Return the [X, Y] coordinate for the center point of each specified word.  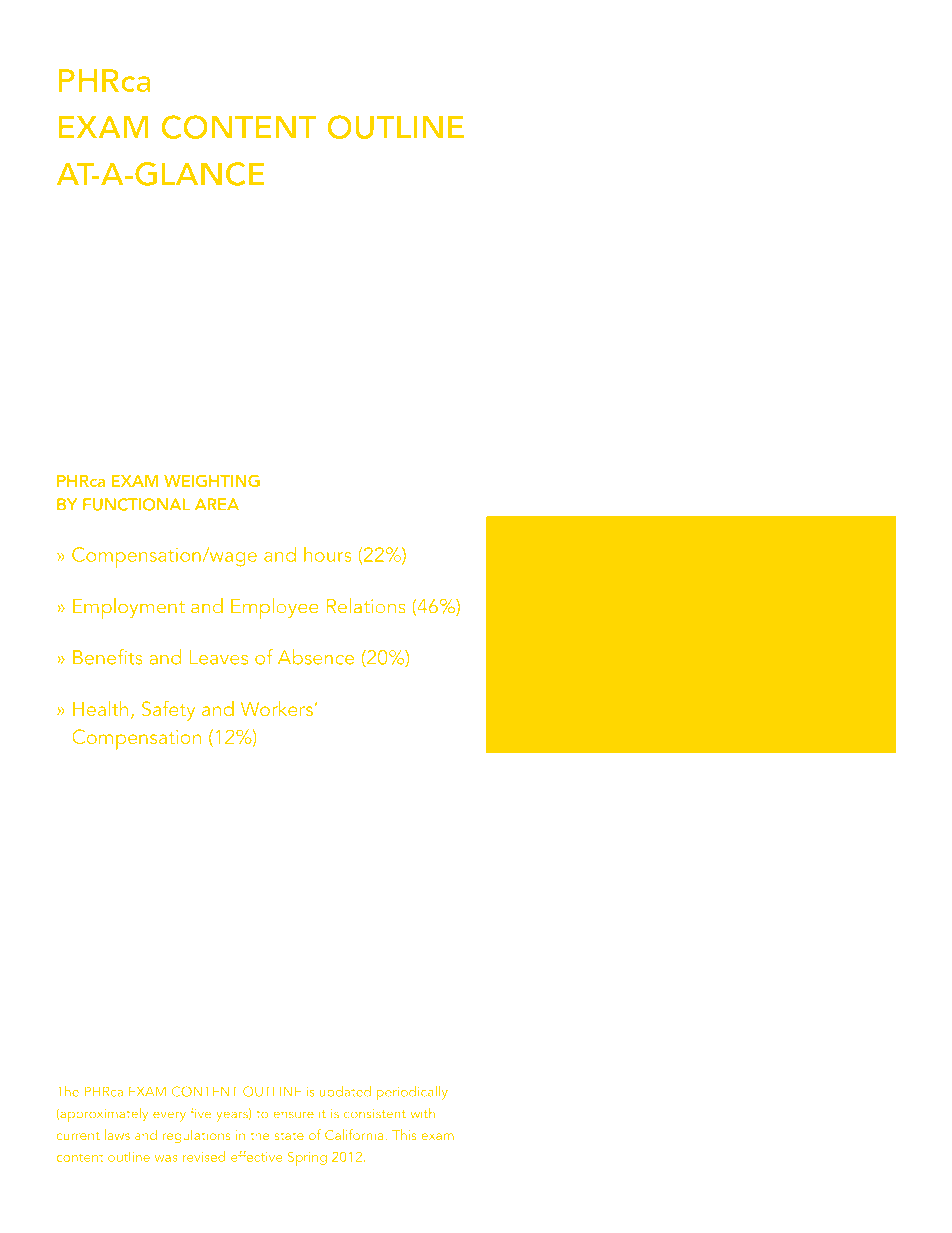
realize [572, 584]
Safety [168, 710]
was [166, 1158]
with [422, 1113]
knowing [575, 657]
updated [345, 1093]
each [832, 691]
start [763, 692]
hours [328, 554]
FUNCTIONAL [136, 504]
